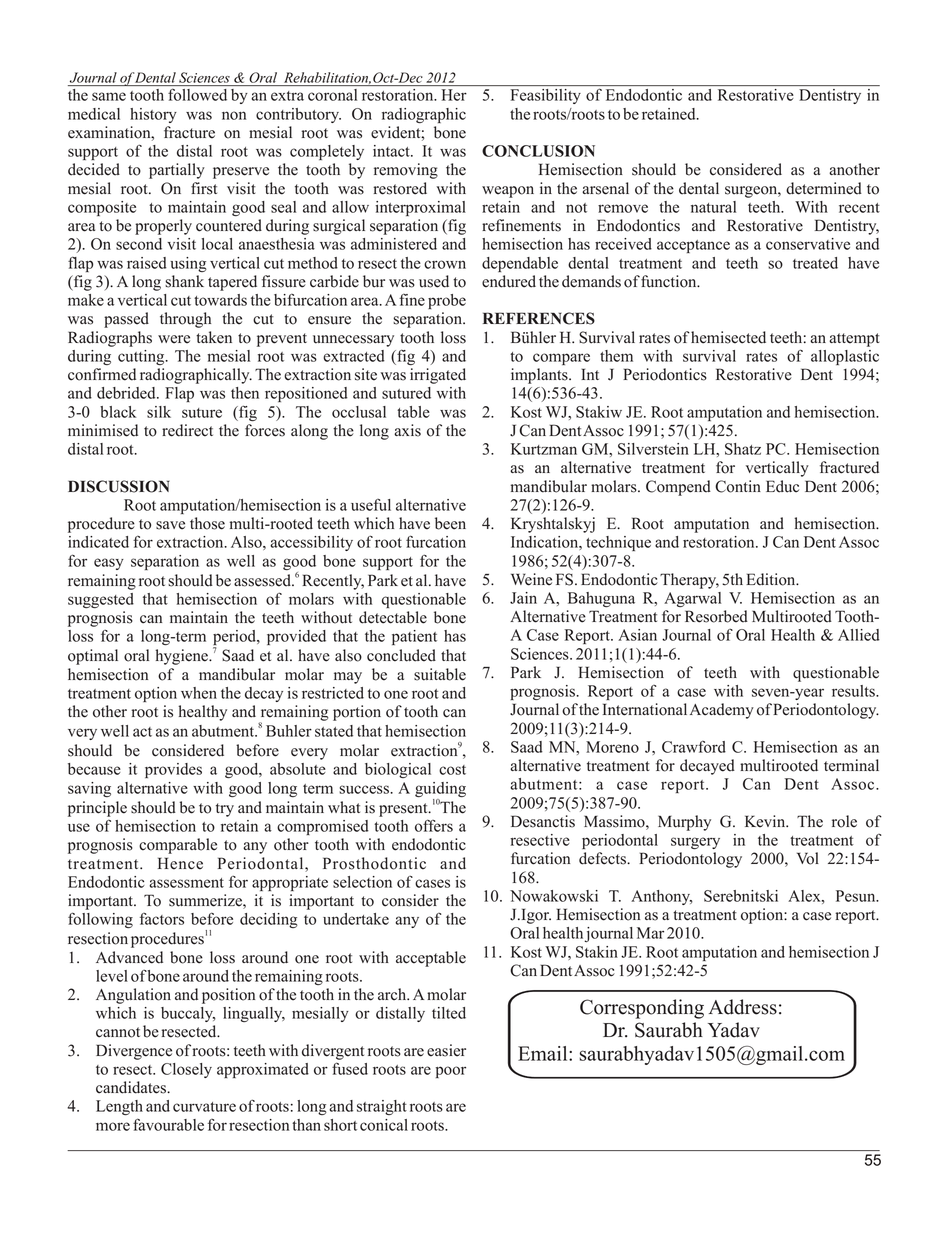 This image has width=952, height=1233. Describe the element at coordinates (434, 825) in the image. I see `offers` at that location.
